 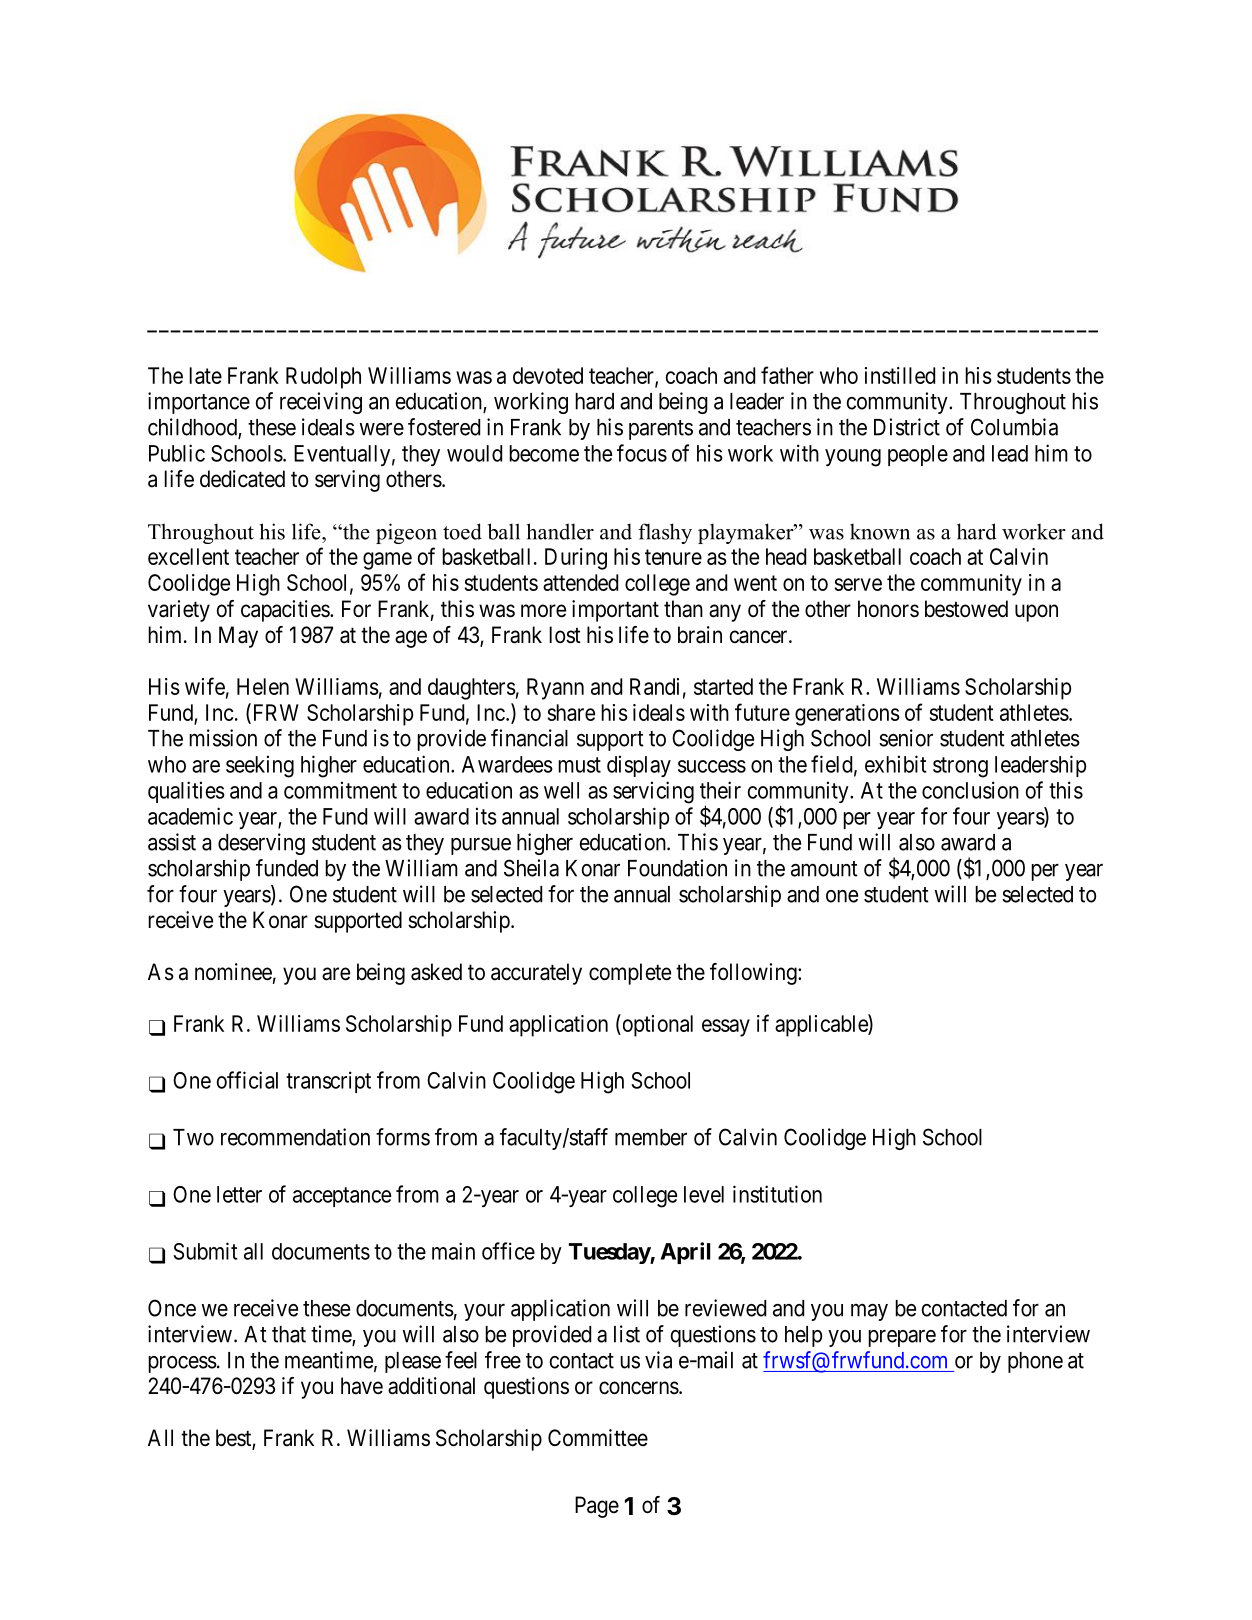 I want to click on receiving, so click(x=321, y=403).
